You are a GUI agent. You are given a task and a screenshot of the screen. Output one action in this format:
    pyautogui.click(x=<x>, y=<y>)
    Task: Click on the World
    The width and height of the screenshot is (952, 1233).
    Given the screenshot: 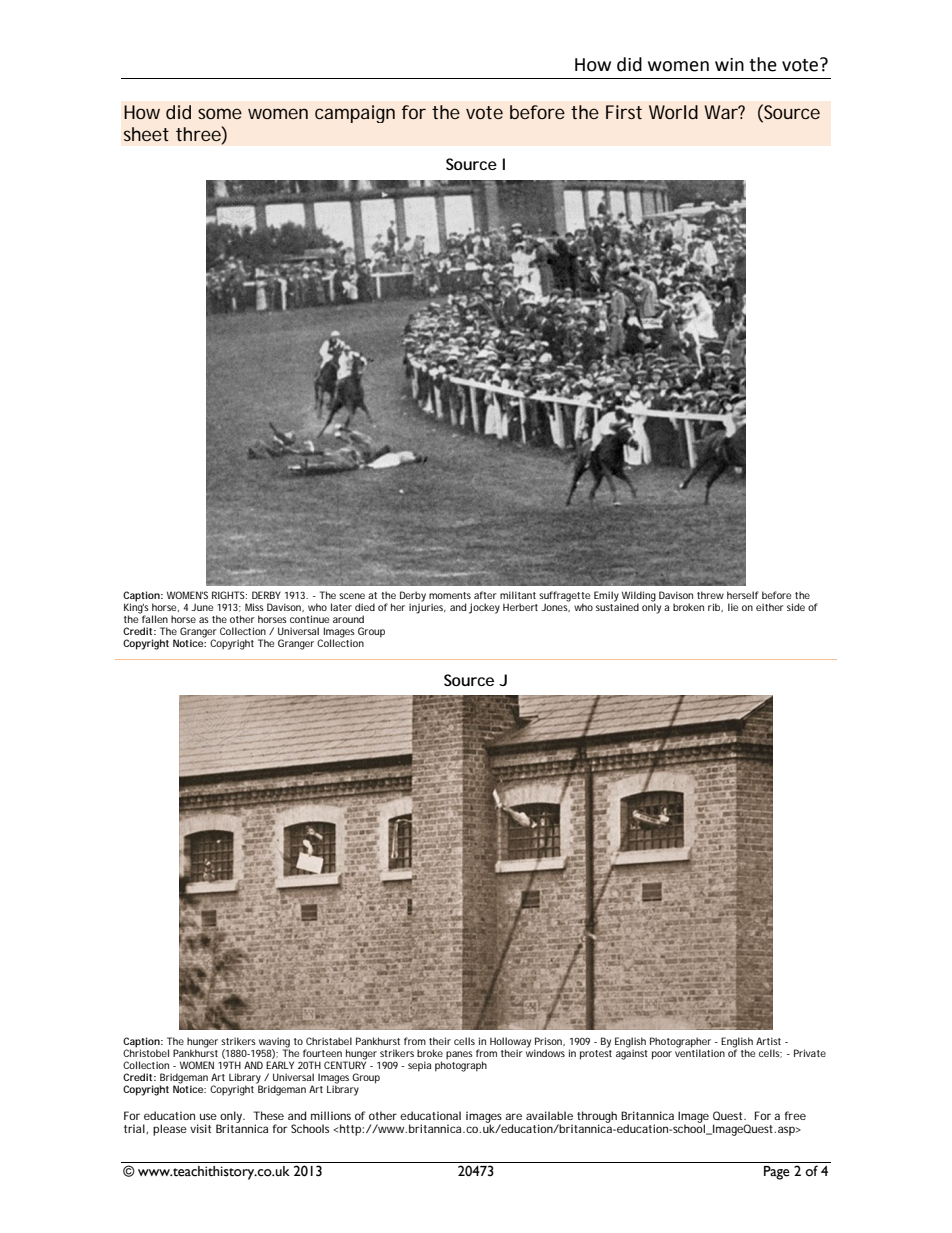 What is the action you would take?
    pyautogui.click(x=673, y=112)
